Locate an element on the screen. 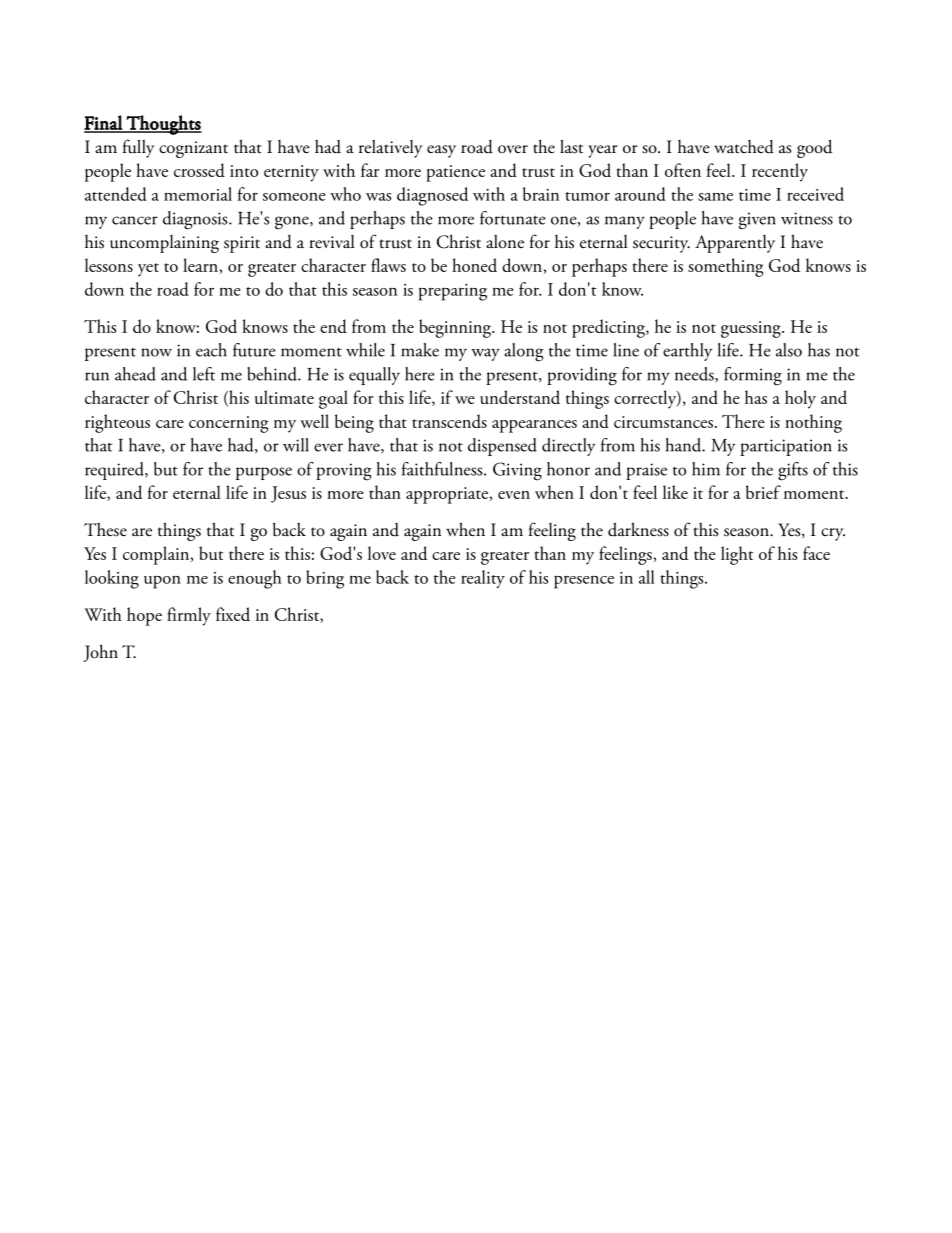  cognizant is located at coordinates (193, 149).
